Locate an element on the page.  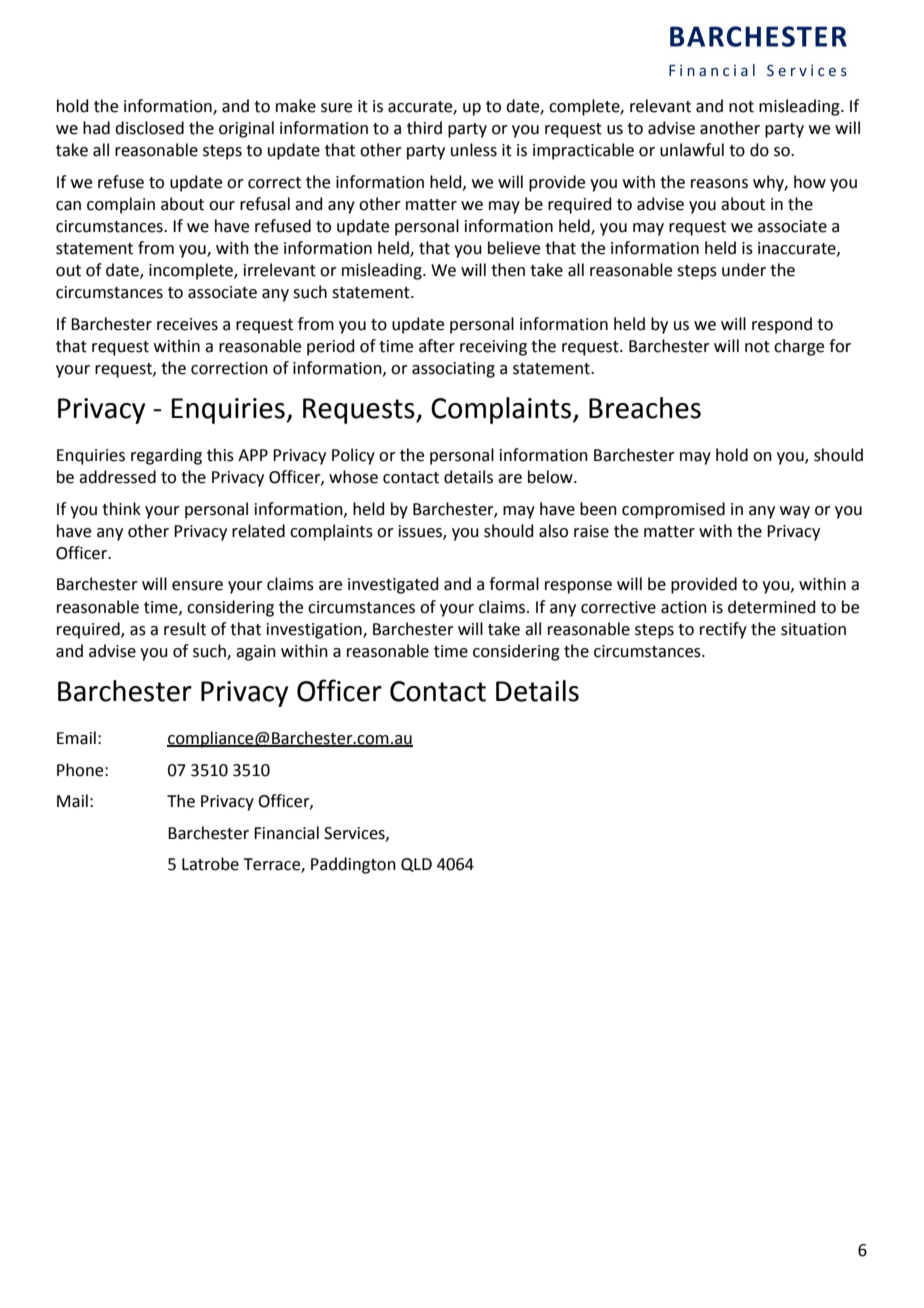
third is located at coordinates (424, 128).
